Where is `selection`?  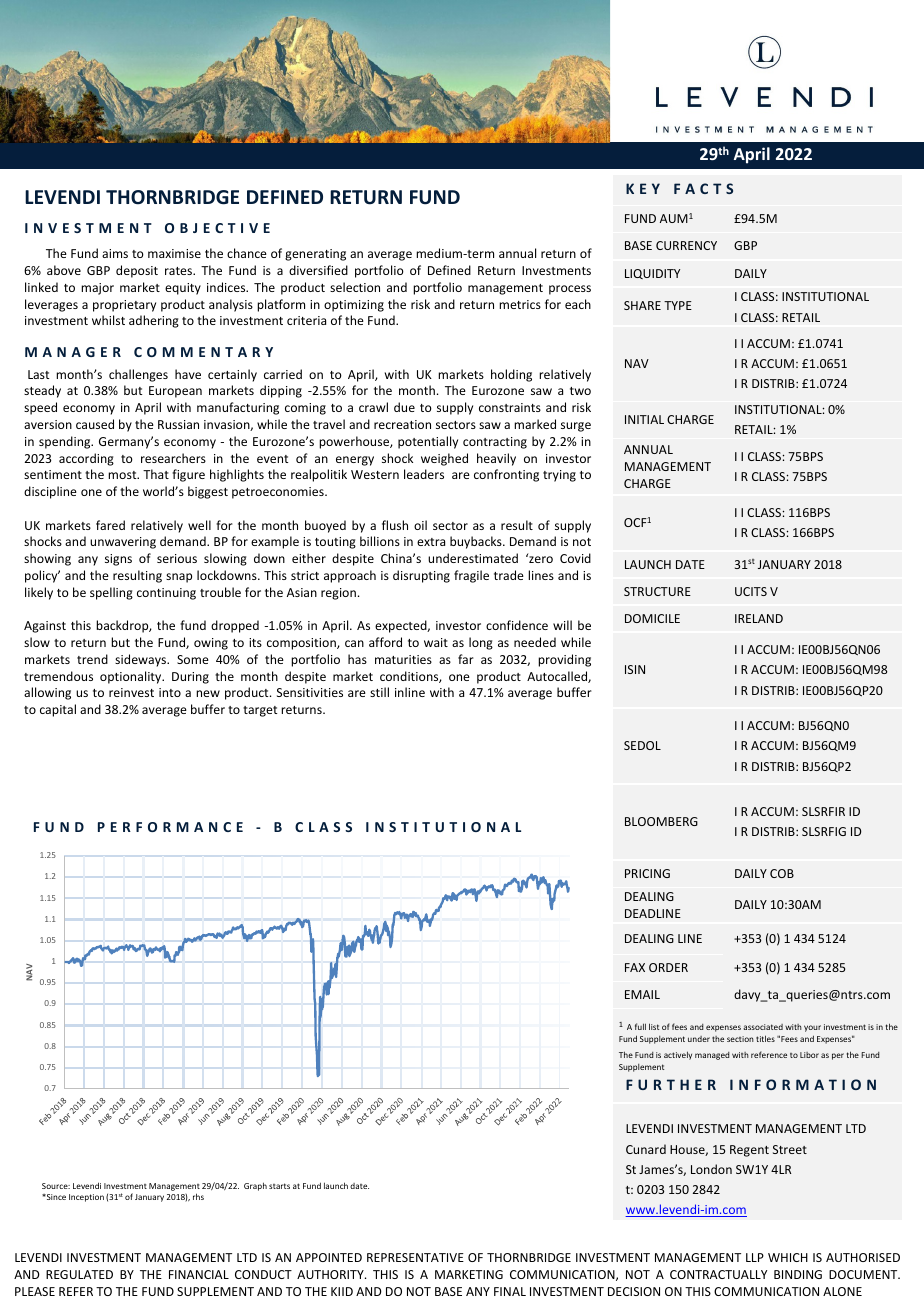
selection is located at coordinates (355, 287).
